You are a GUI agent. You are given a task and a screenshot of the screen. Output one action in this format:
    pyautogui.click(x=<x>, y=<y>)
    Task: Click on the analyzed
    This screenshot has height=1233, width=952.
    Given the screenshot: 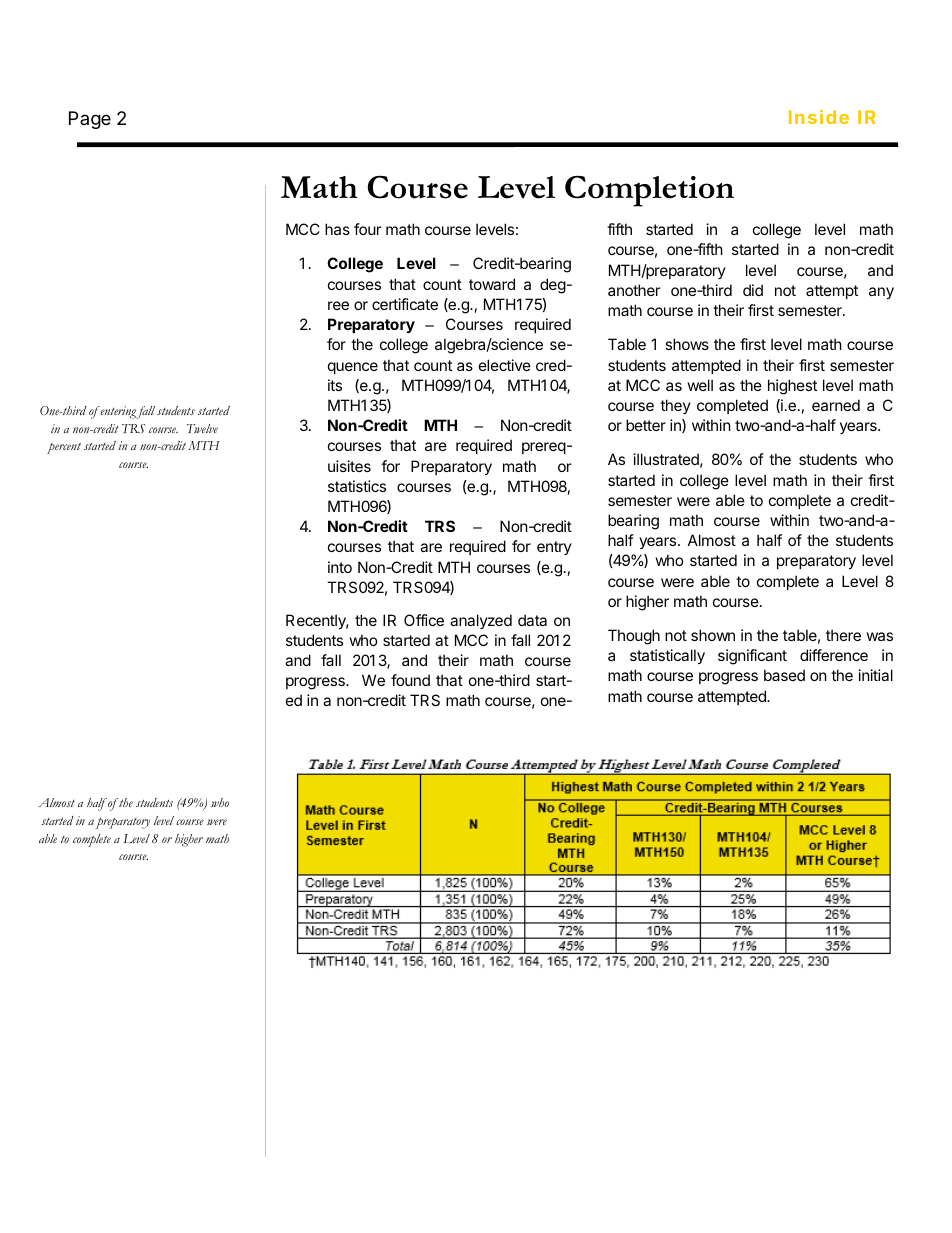 What is the action you would take?
    pyautogui.click(x=481, y=621)
